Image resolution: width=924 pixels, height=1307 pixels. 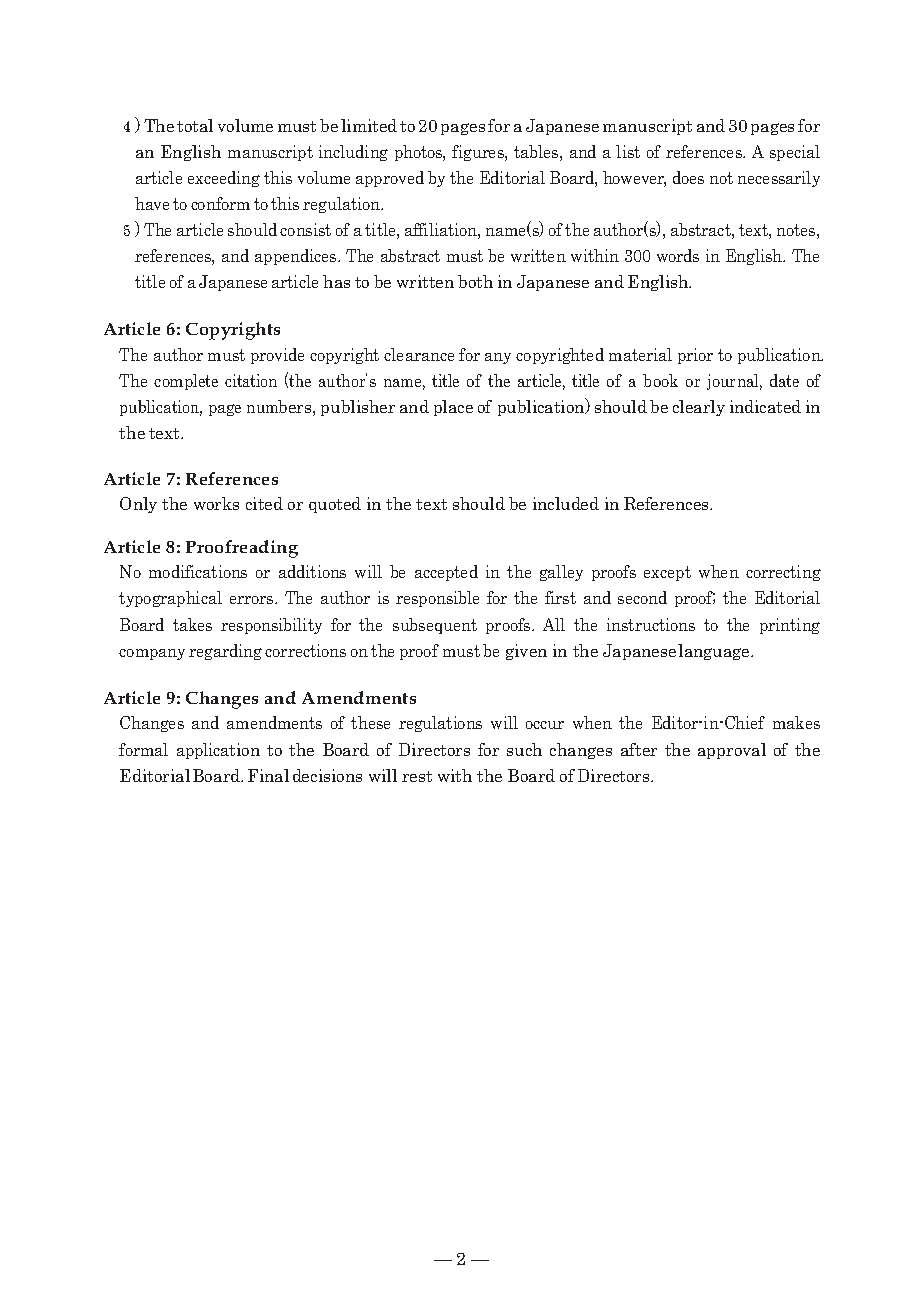 I want to click on both, so click(x=475, y=281).
